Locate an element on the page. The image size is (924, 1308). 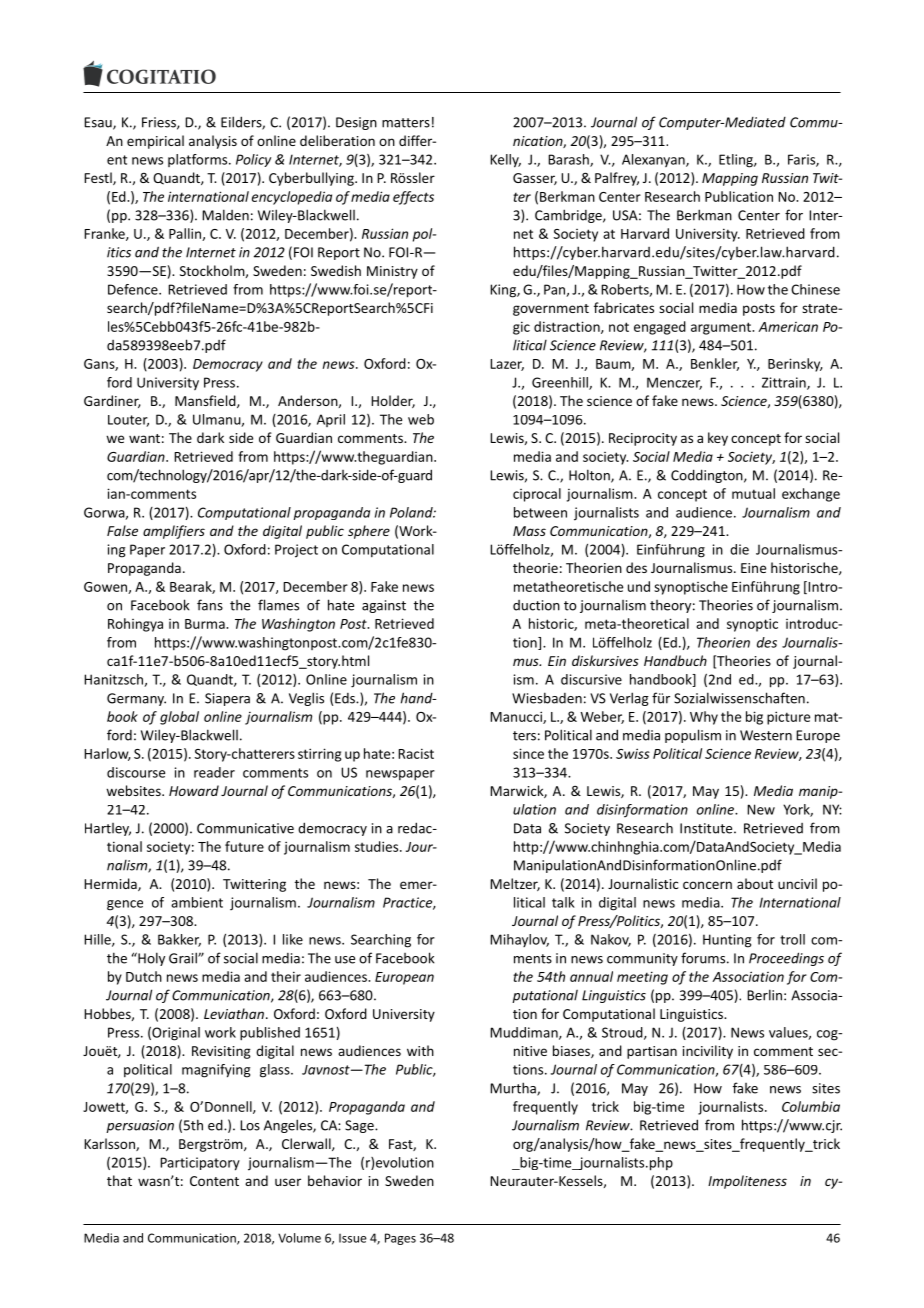
Hunting is located at coordinates (727, 941).
